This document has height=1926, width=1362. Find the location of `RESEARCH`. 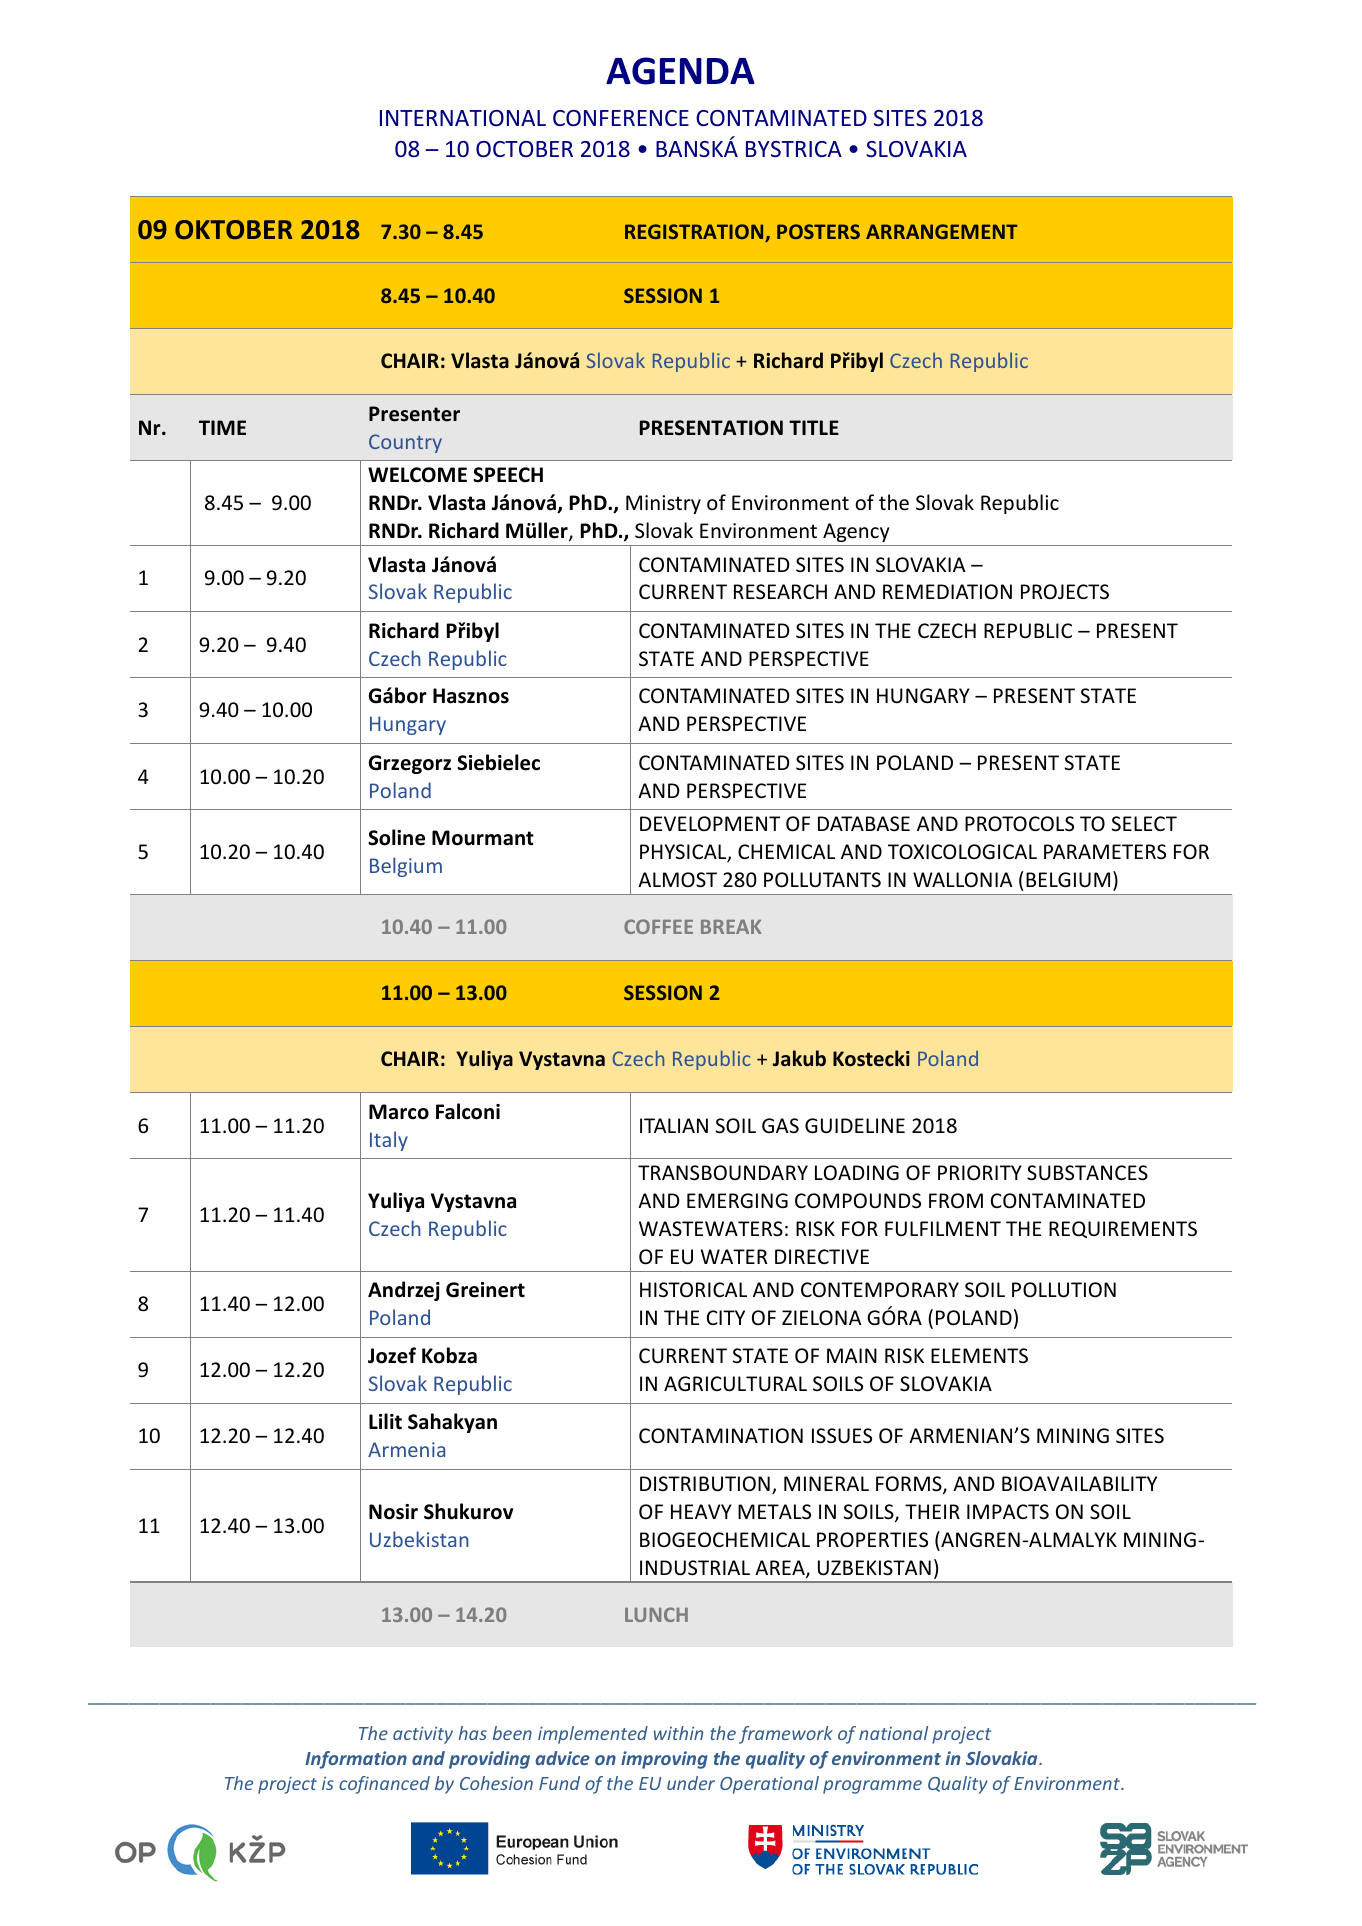

RESEARCH is located at coordinates (780, 592).
